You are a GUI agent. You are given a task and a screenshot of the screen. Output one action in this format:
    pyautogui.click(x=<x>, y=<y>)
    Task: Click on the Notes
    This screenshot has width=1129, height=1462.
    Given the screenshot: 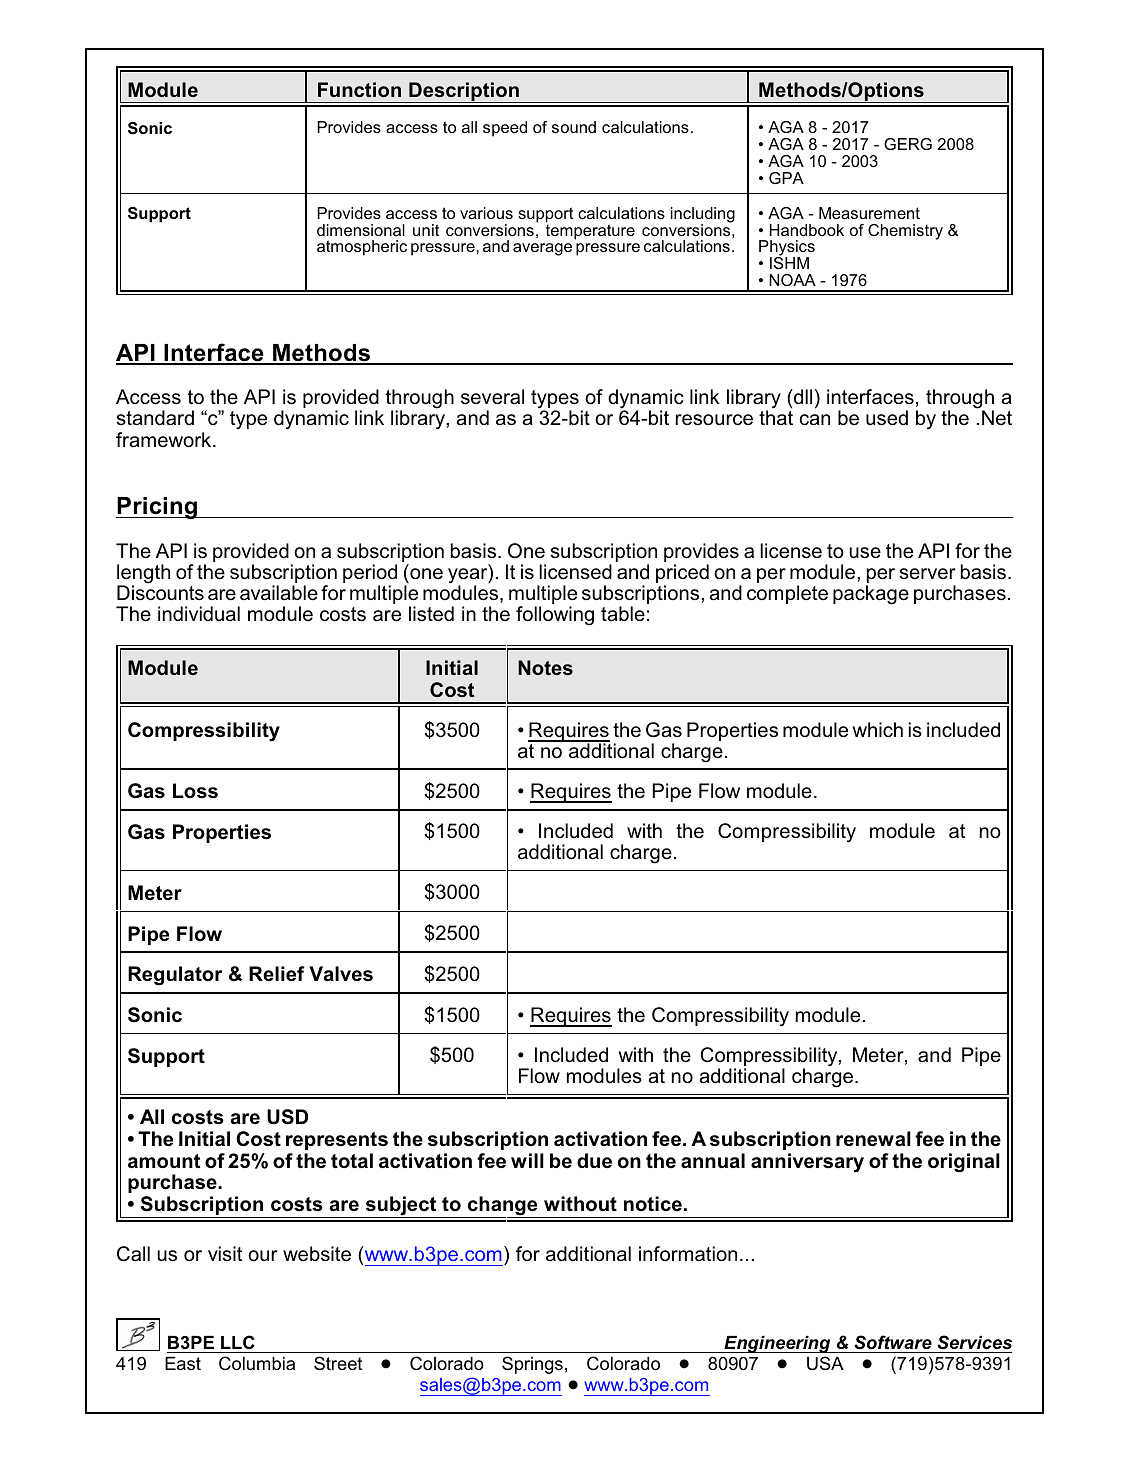 What is the action you would take?
    pyautogui.click(x=545, y=667)
